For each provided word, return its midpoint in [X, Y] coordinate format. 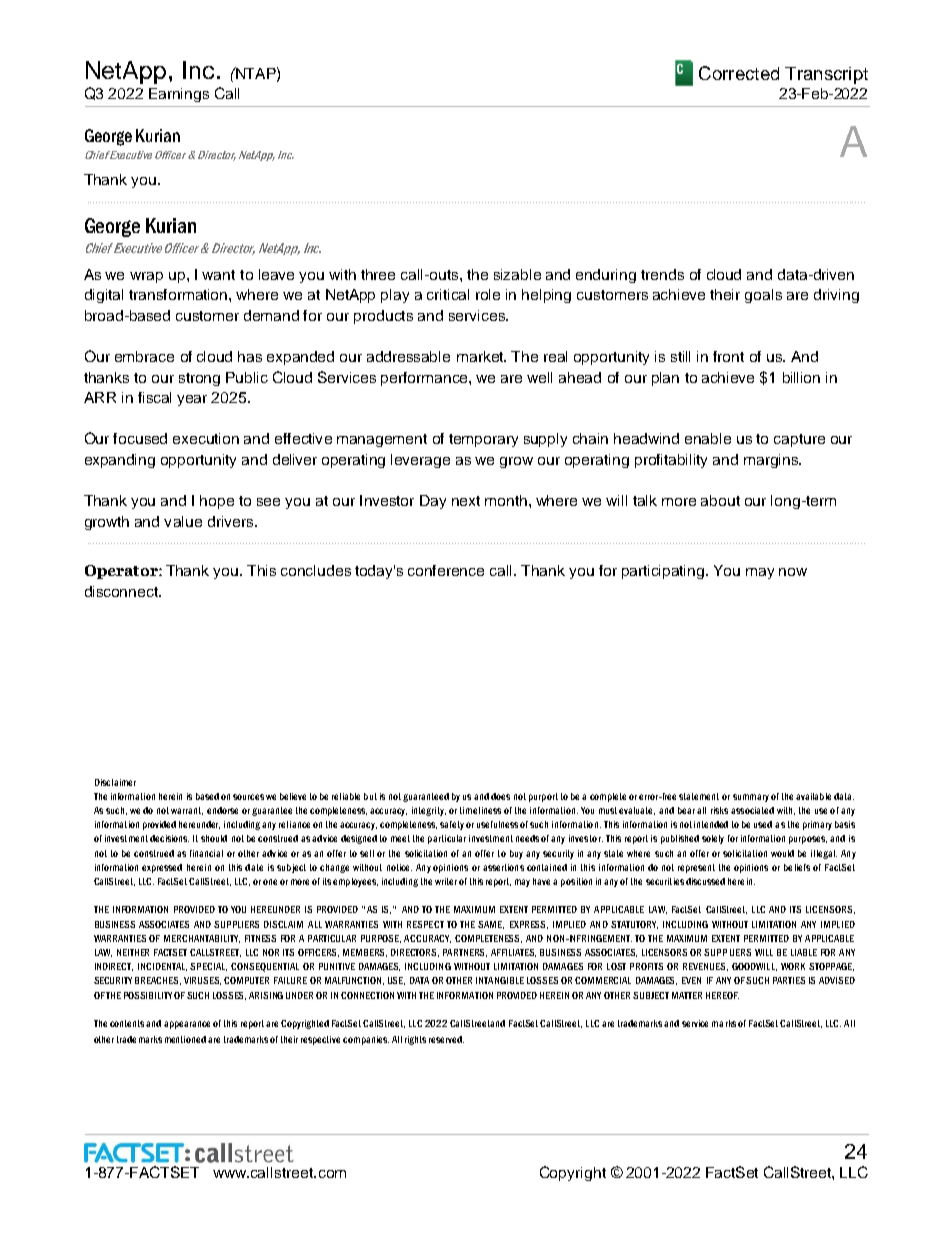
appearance [187, 1025]
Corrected [739, 73]
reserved [446, 1039]
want [218, 275]
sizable [517, 274]
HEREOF [722, 995]
